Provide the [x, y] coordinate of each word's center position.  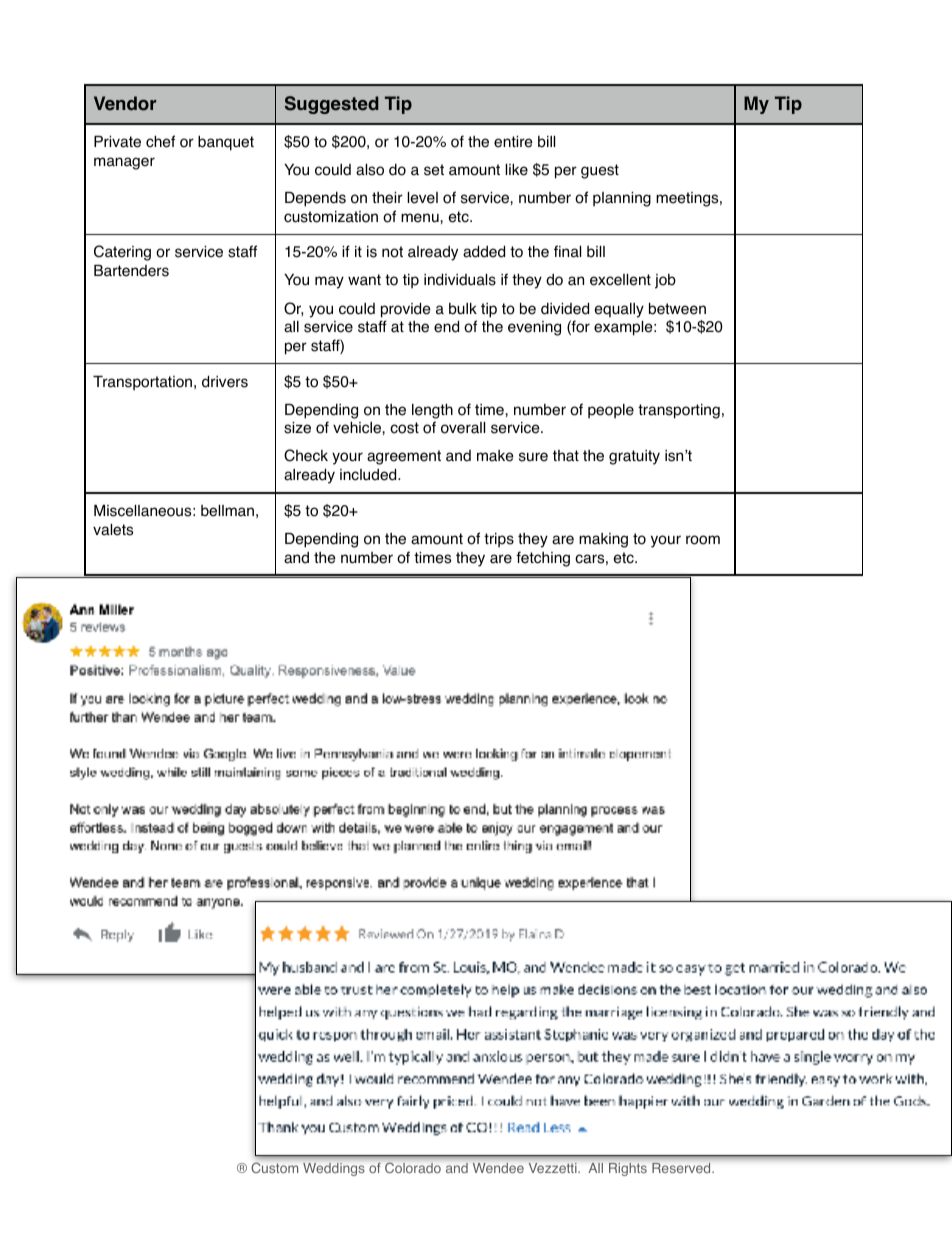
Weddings [333, 1169]
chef [160, 141]
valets [113, 530]
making [603, 540]
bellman [227, 511]
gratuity [634, 457]
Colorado [413, 1168]
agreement [404, 457]
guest [600, 171]
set [434, 170]
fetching [543, 559]
